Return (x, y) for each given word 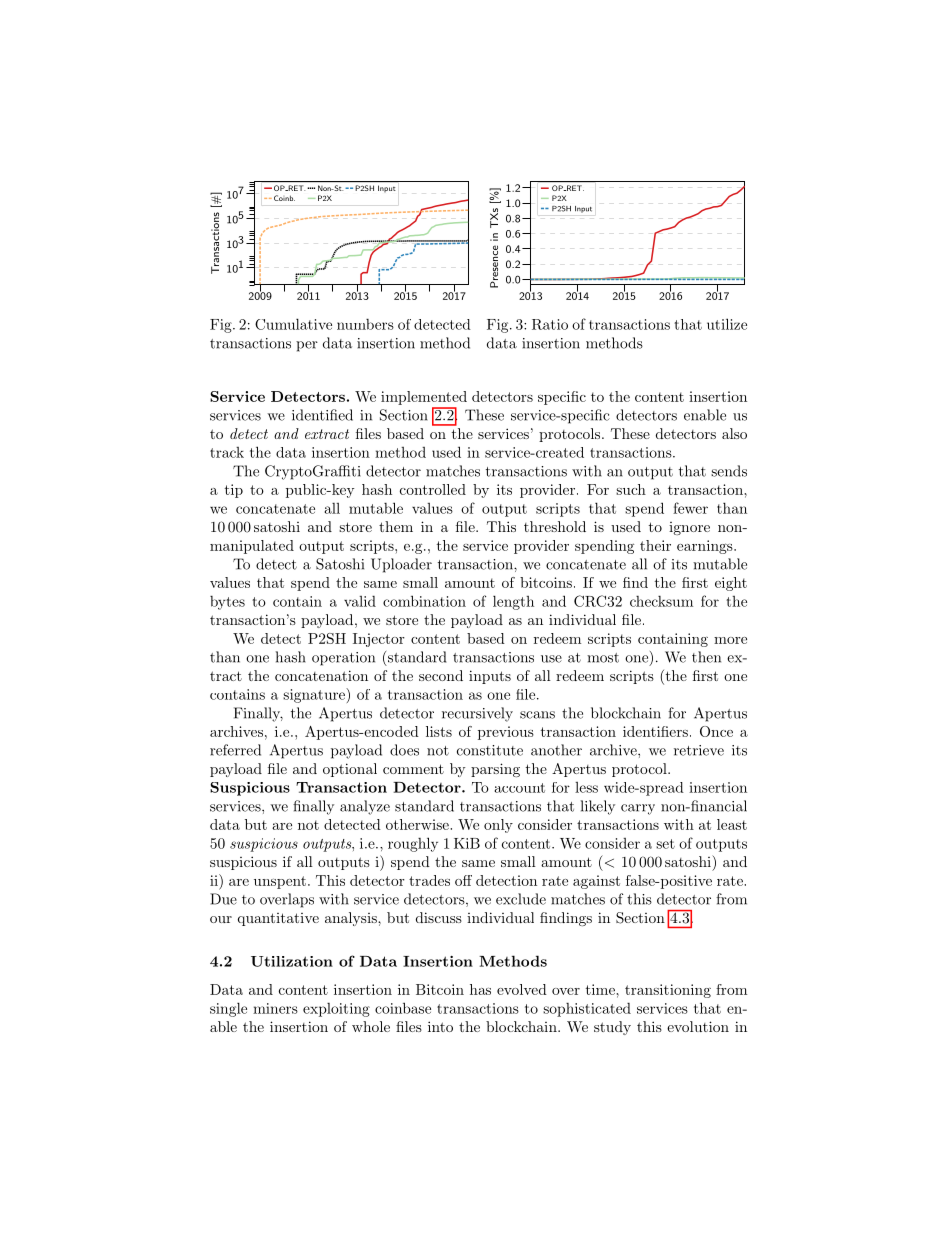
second (441, 675)
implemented (424, 398)
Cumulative (293, 324)
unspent (280, 882)
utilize (727, 324)
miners (275, 1008)
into (440, 1026)
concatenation (321, 675)
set (665, 844)
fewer (690, 508)
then (706, 657)
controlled (433, 489)
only (498, 826)
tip (234, 491)
